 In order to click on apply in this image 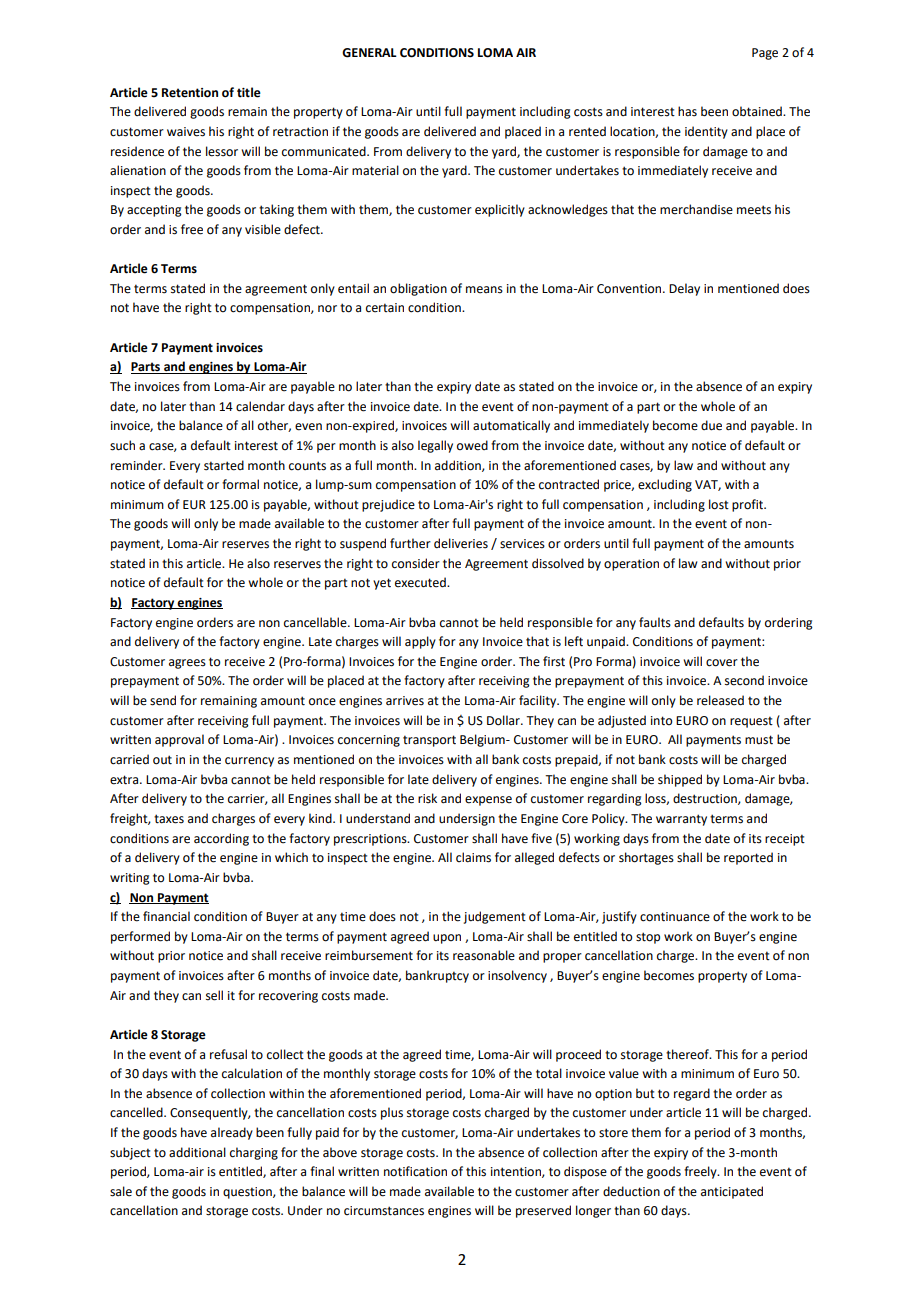, I will do `click(420, 642)`.
